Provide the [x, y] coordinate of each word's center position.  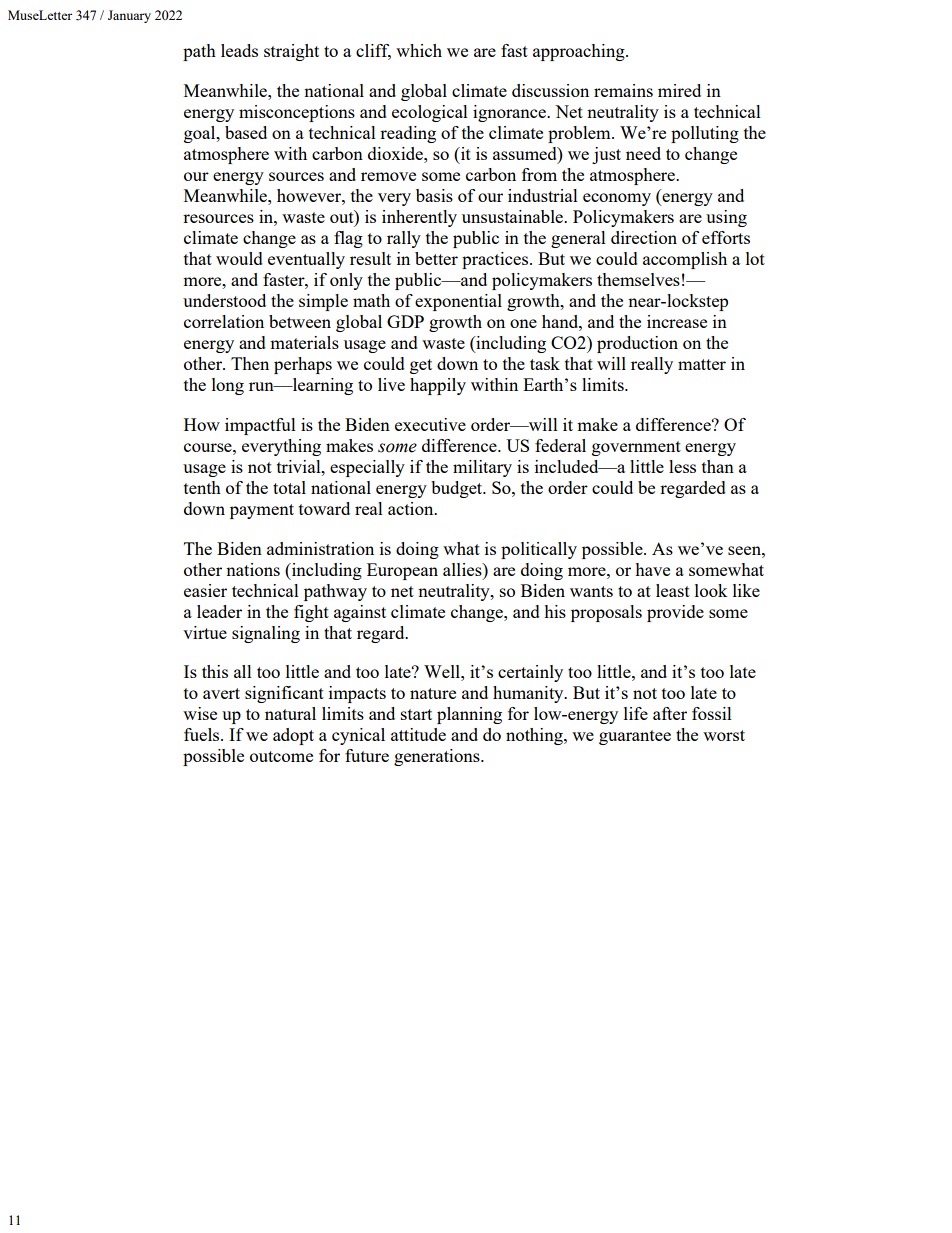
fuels [203, 734]
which [419, 50]
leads [239, 50]
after [670, 713]
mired [679, 90]
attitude [418, 734]
